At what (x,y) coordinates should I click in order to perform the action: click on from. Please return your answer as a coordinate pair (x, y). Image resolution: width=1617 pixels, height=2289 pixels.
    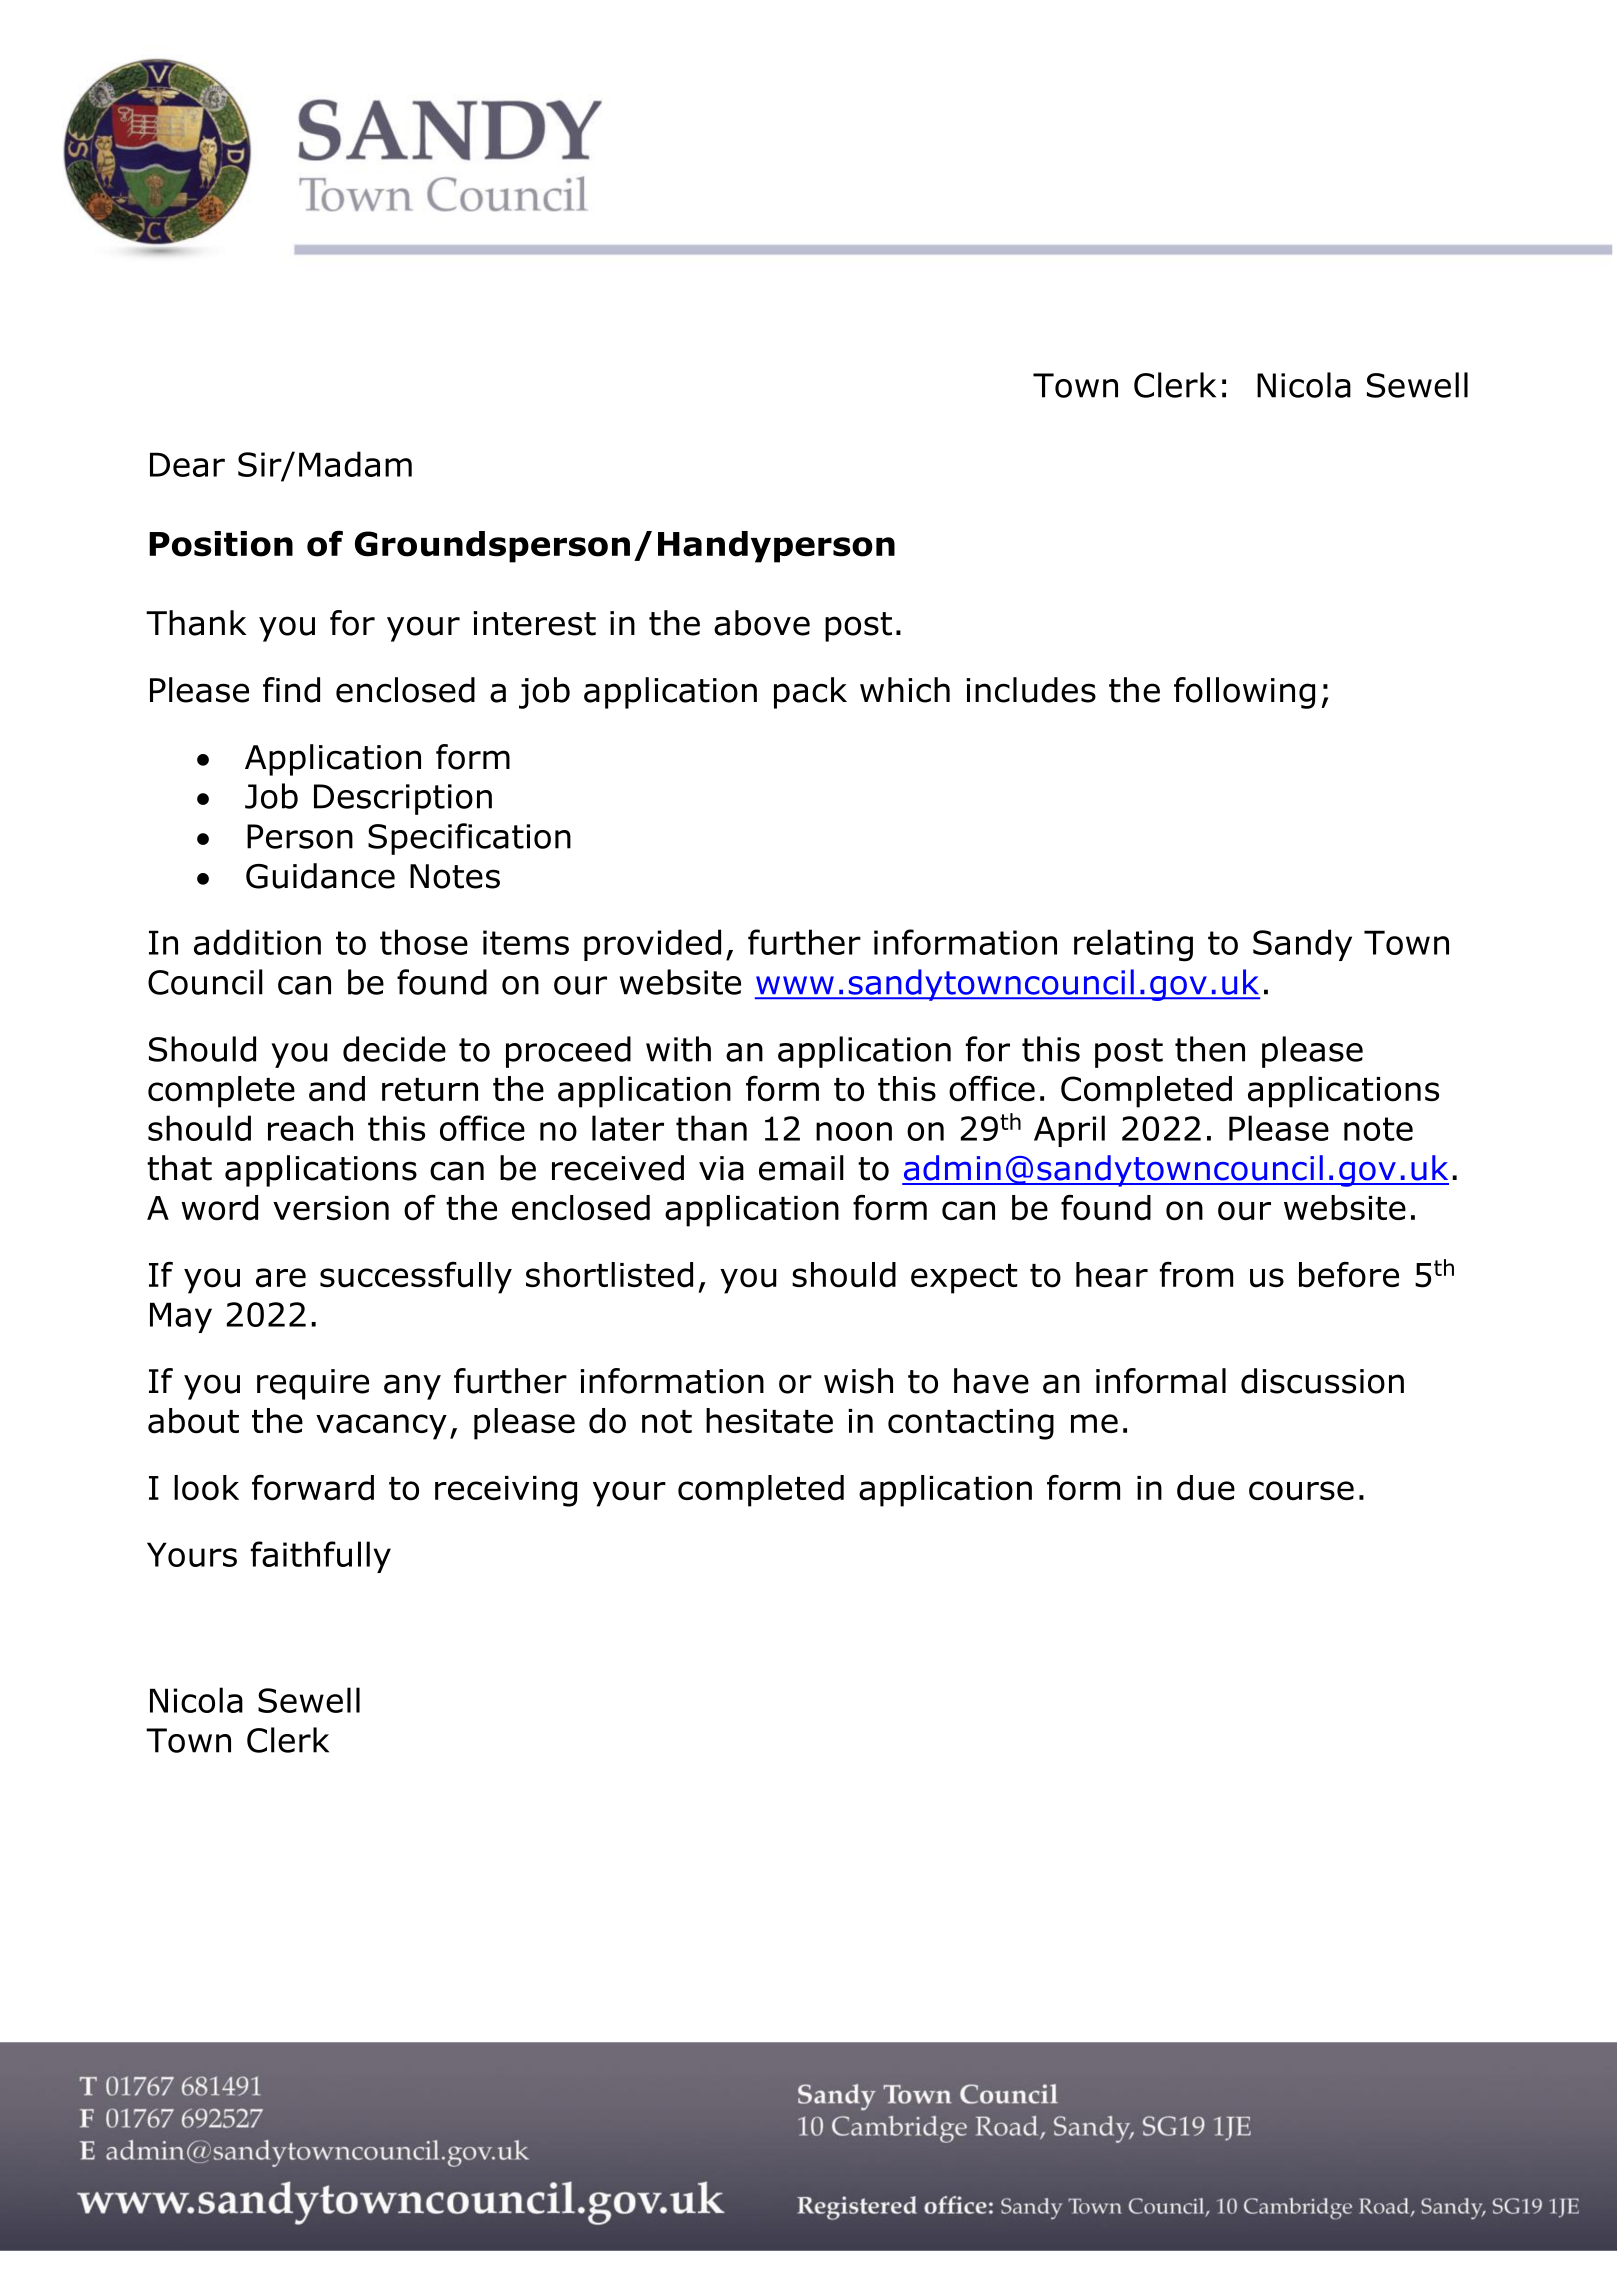
    Looking at the image, I should click on (1196, 1275).
